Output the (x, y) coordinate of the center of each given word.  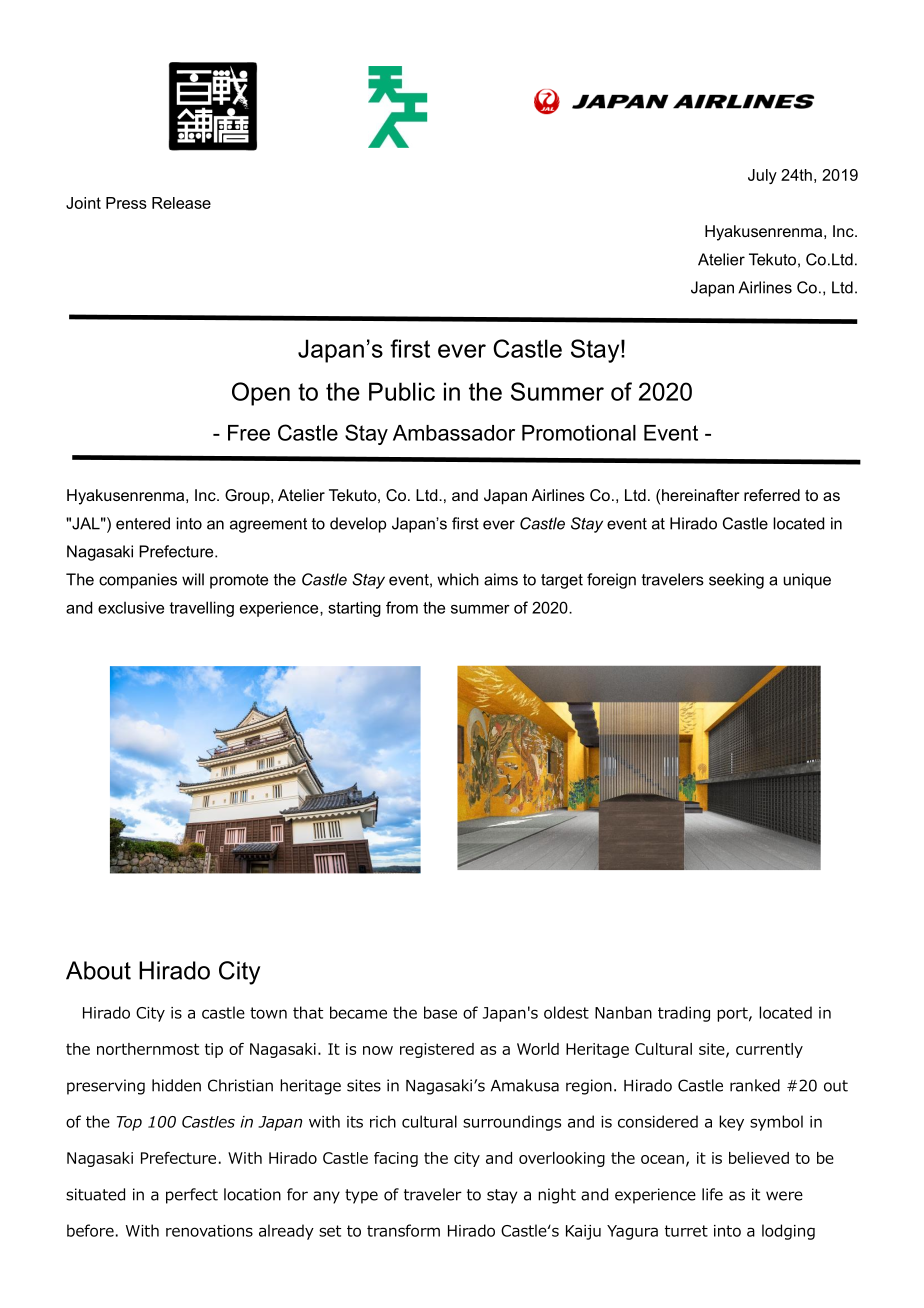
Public (402, 391)
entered (143, 523)
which (458, 579)
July (762, 176)
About (98, 970)
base (440, 1012)
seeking (736, 581)
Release (181, 203)
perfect (192, 1196)
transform (403, 1230)
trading (684, 1014)
